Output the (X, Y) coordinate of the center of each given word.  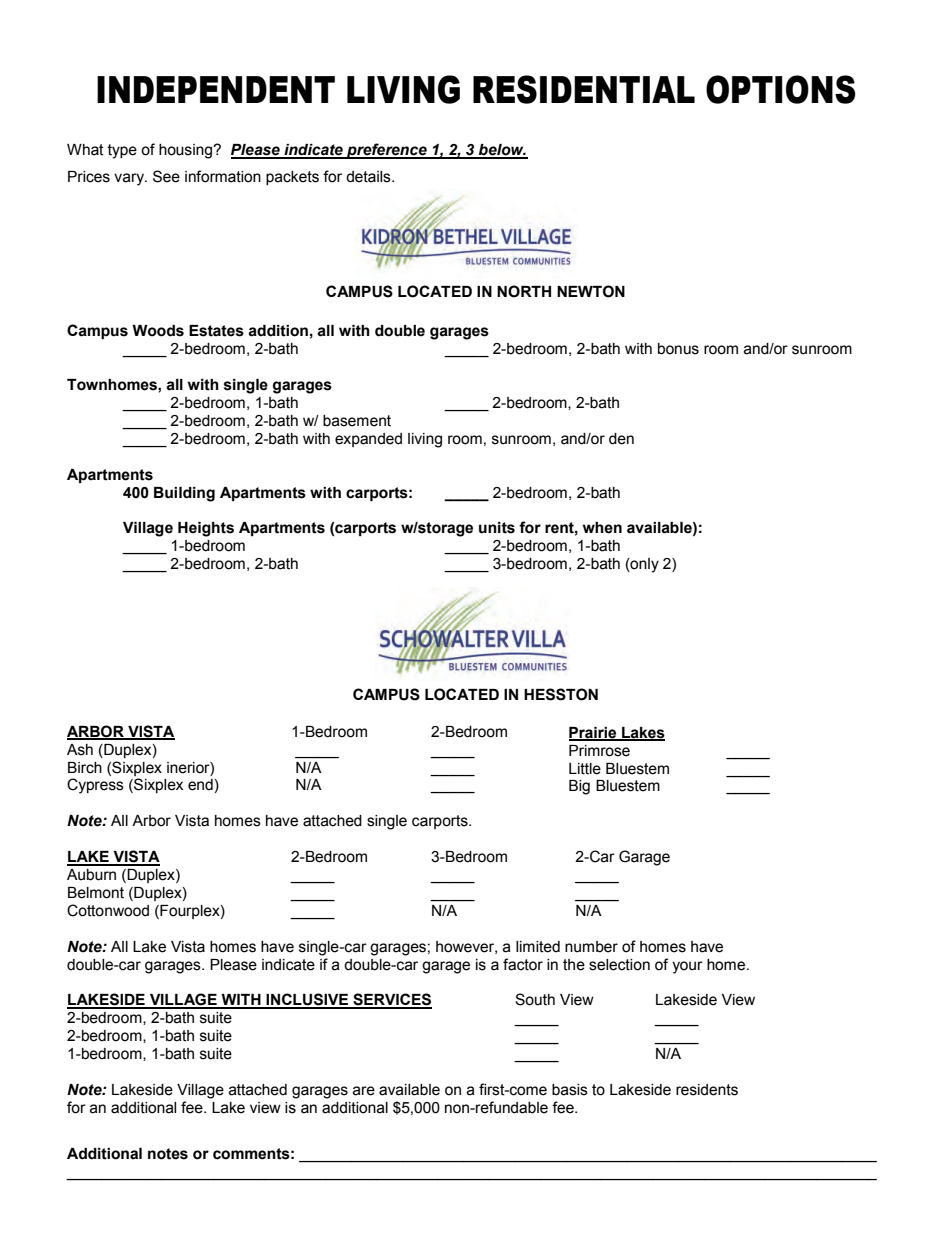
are (364, 1091)
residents (707, 1090)
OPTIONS (781, 89)
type (122, 151)
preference (387, 151)
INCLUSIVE (308, 1000)
